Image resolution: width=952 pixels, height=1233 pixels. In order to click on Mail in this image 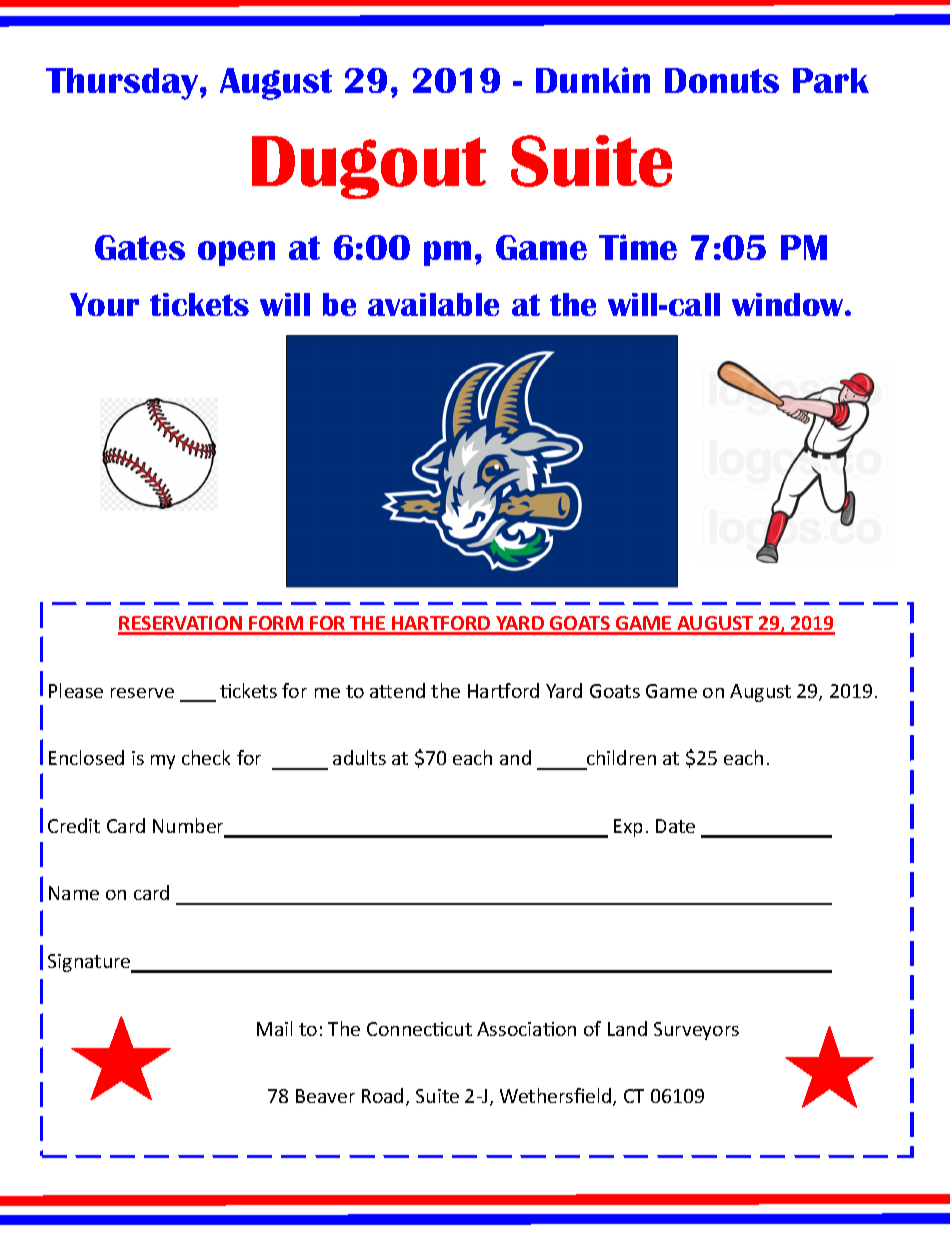, I will do `click(274, 1028)`.
